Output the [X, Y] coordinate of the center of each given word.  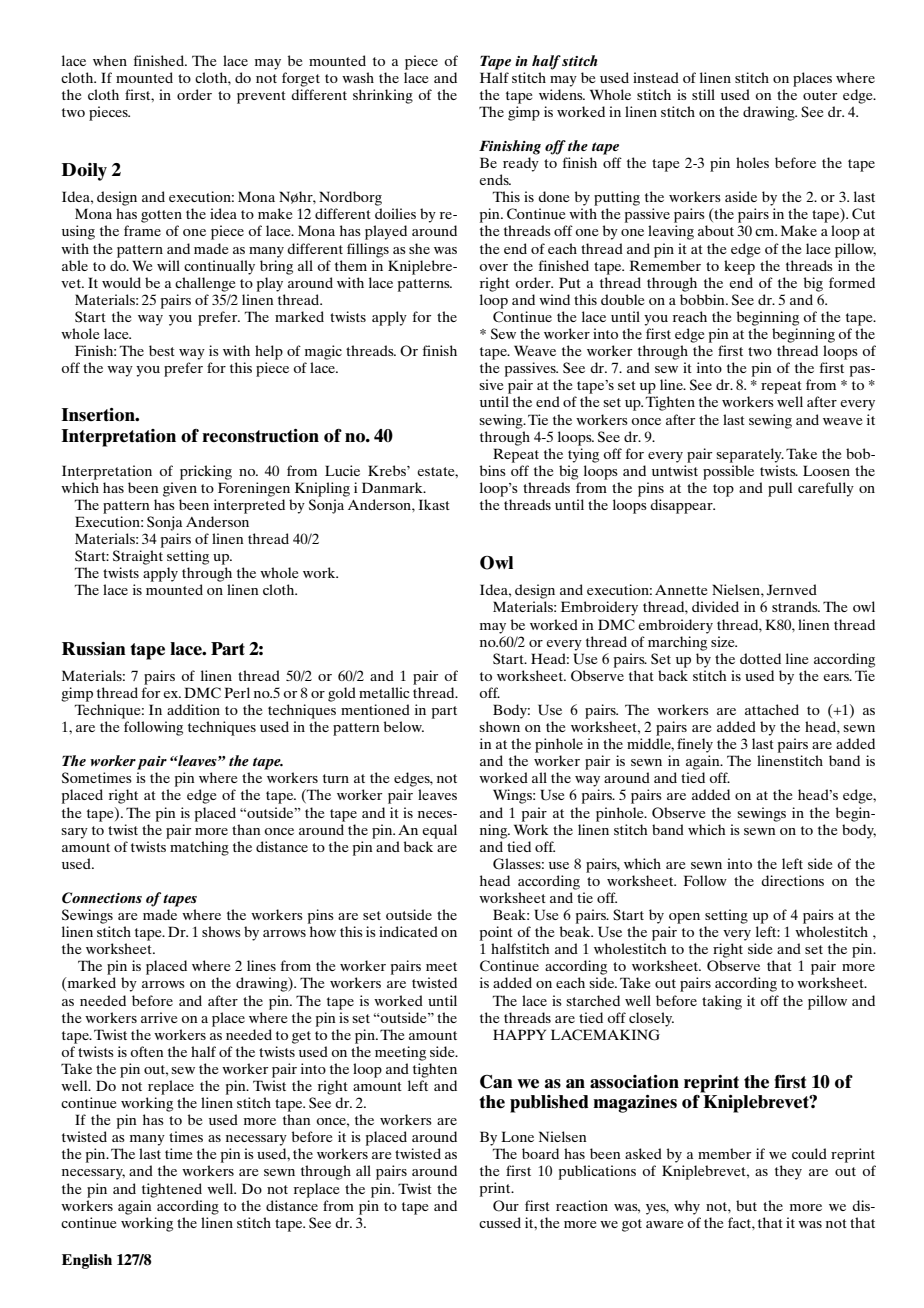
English [87, 1261]
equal [439, 831]
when [110, 60]
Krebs [388, 470]
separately [750, 455]
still [703, 94]
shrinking [383, 96]
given [180, 489]
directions [792, 880]
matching [199, 848]
